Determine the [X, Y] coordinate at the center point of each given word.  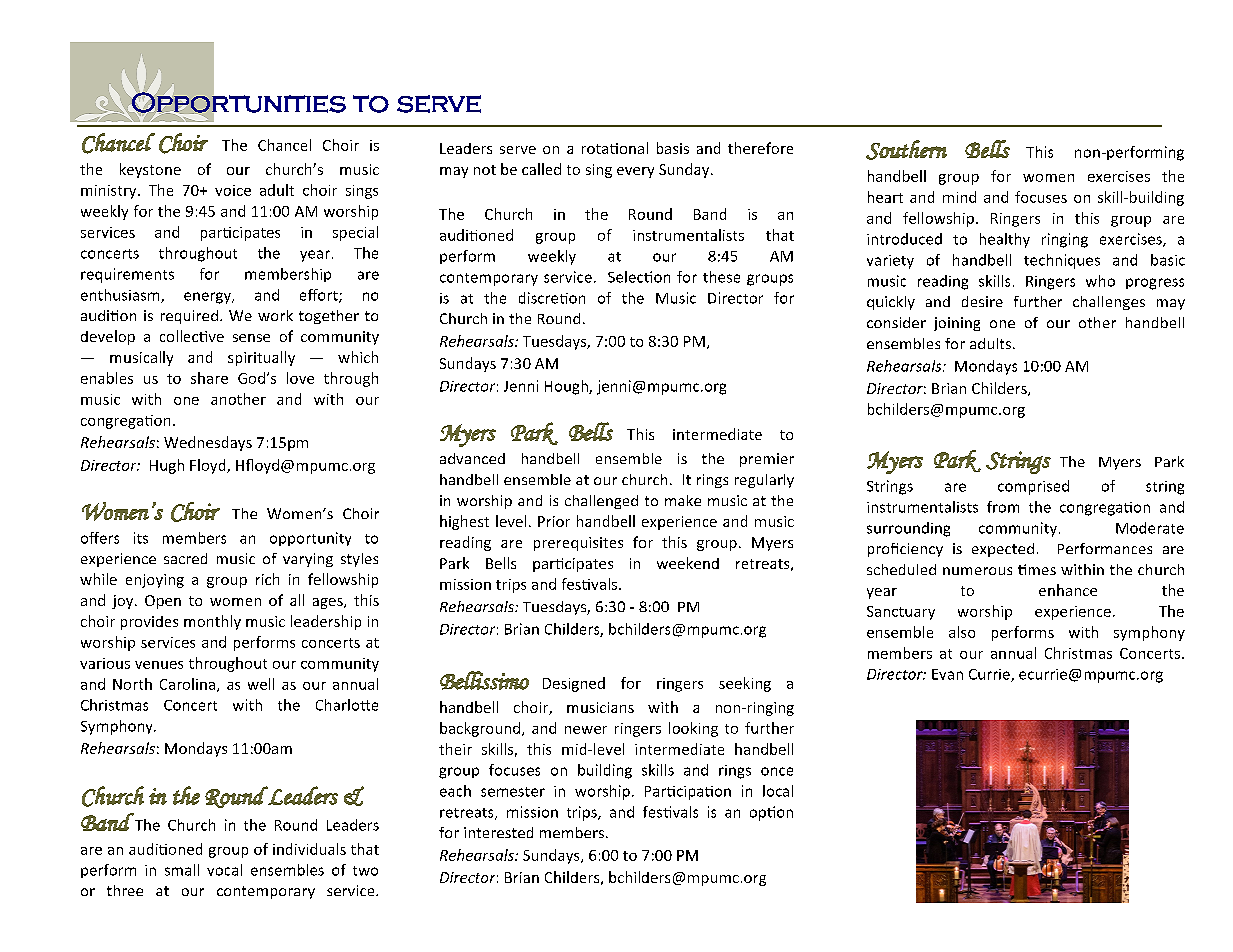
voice [233, 190]
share [209, 378]
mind [959, 197]
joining [957, 324]
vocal [224, 870]
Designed [574, 684]
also [962, 632]
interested [498, 832]
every [635, 172]
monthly [212, 622]
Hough [567, 387]
